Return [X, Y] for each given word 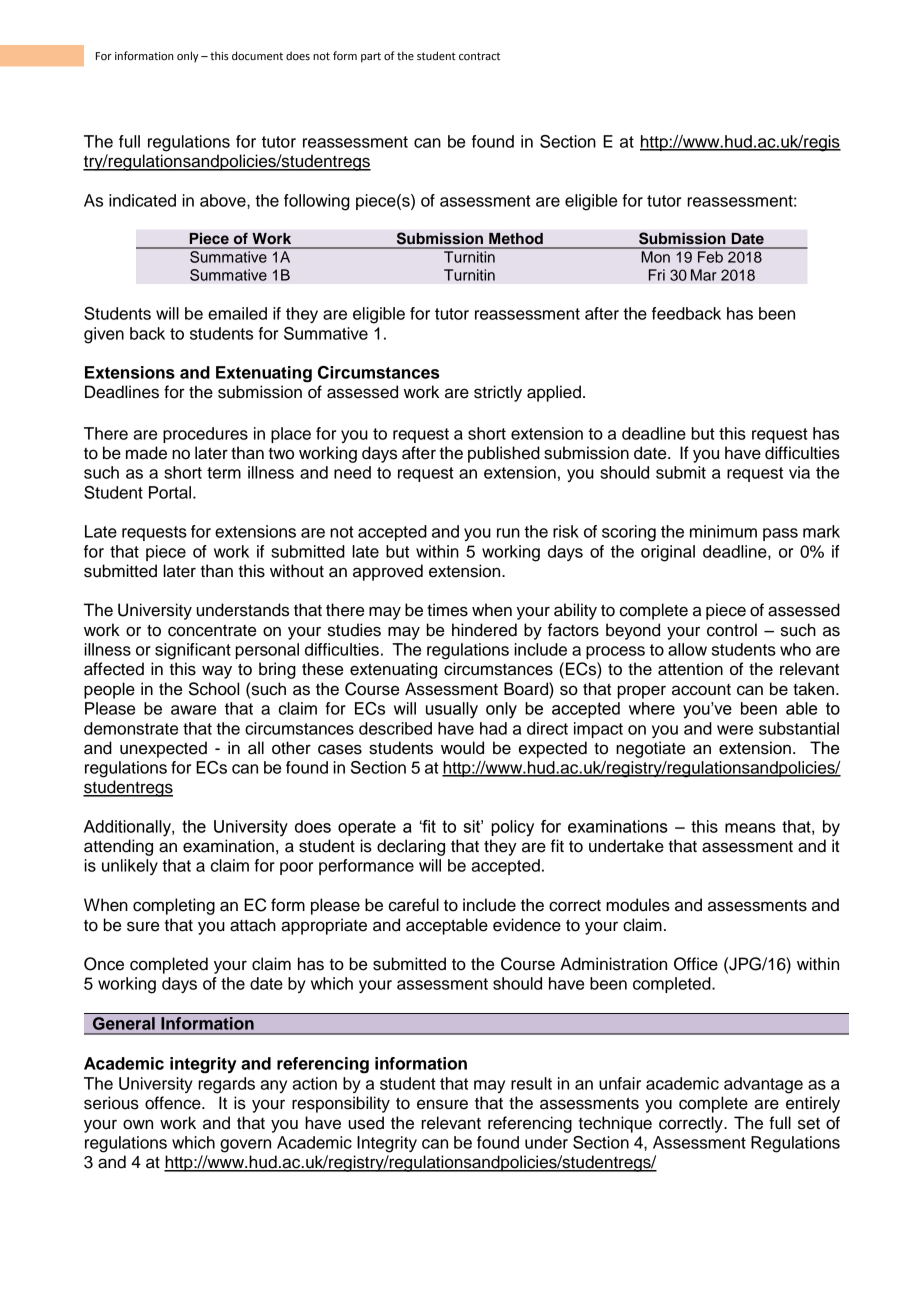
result [531, 1083]
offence [174, 1103]
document [257, 55]
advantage [763, 1085]
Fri [657, 275]
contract [479, 56]
